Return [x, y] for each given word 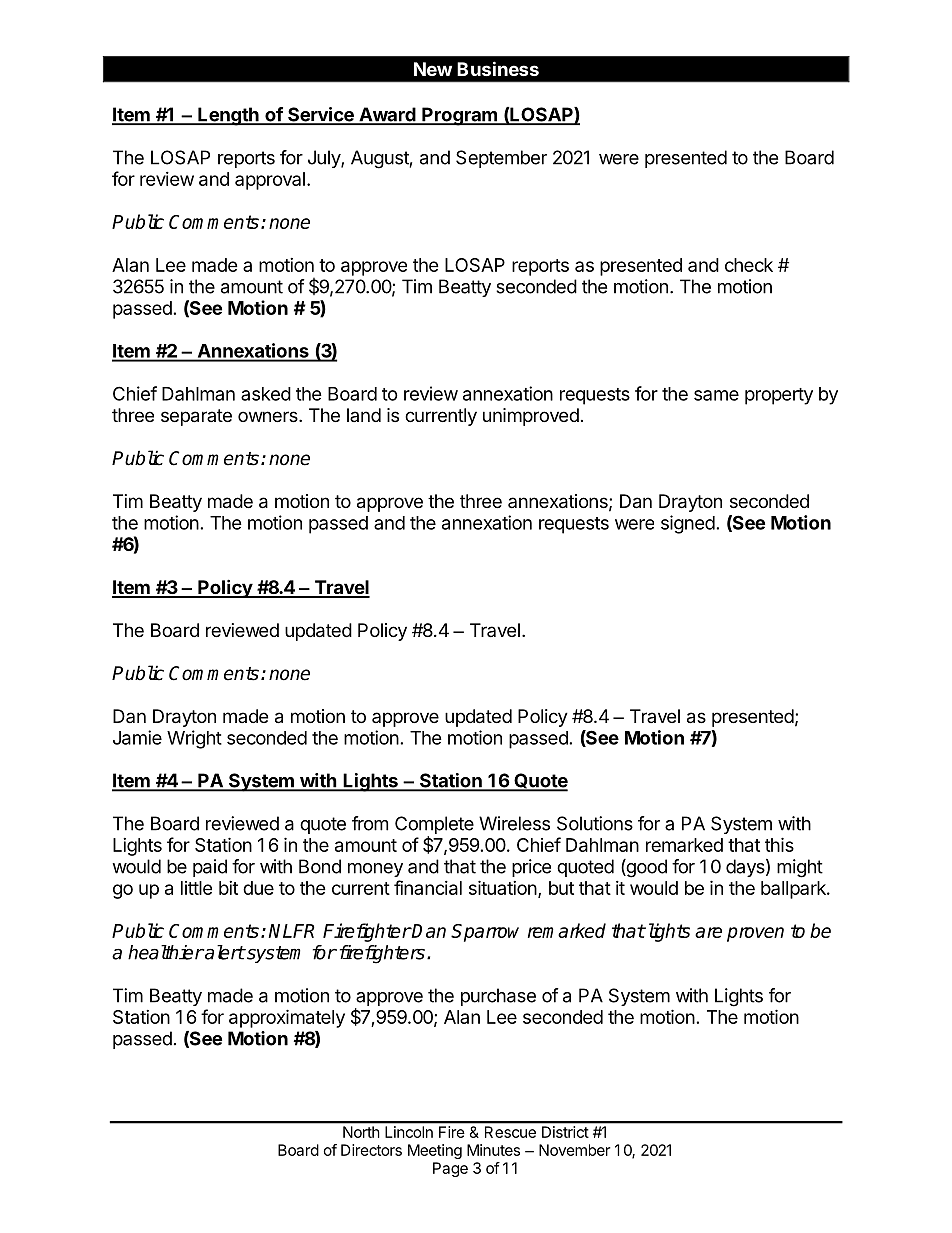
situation [503, 887]
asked [266, 394]
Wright [194, 739]
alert [224, 952]
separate [196, 417]
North [361, 1132]
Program [459, 116]
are [708, 932]
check [749, 265]
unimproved [531, 417]
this [779, 844]
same [716, 395]
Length [228, 116]
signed [688, 524]
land [364, 415]
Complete [434, 826]
